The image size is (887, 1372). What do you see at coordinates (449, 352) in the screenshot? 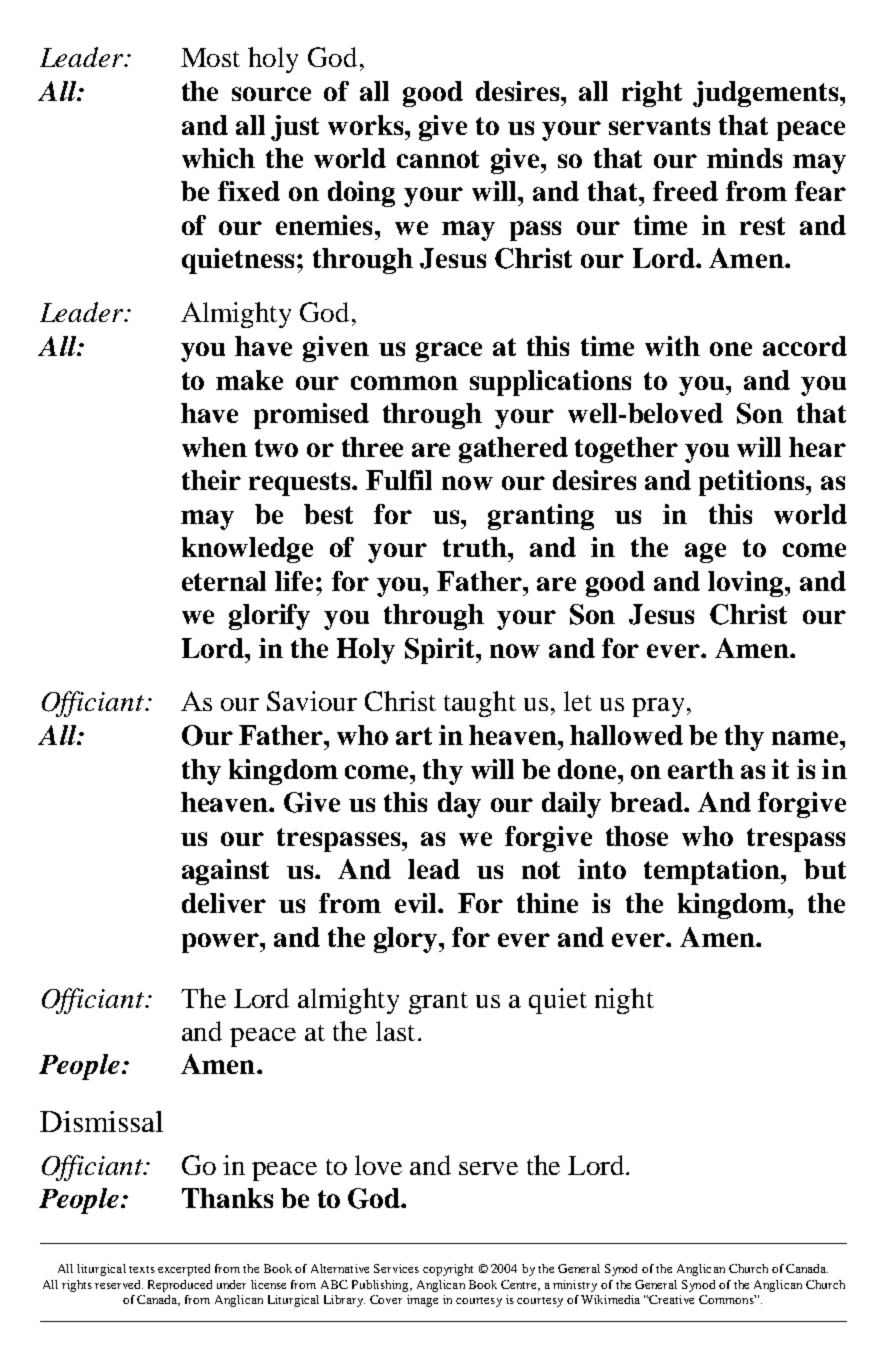
I see `grace` at bounding box center [449, 352].
